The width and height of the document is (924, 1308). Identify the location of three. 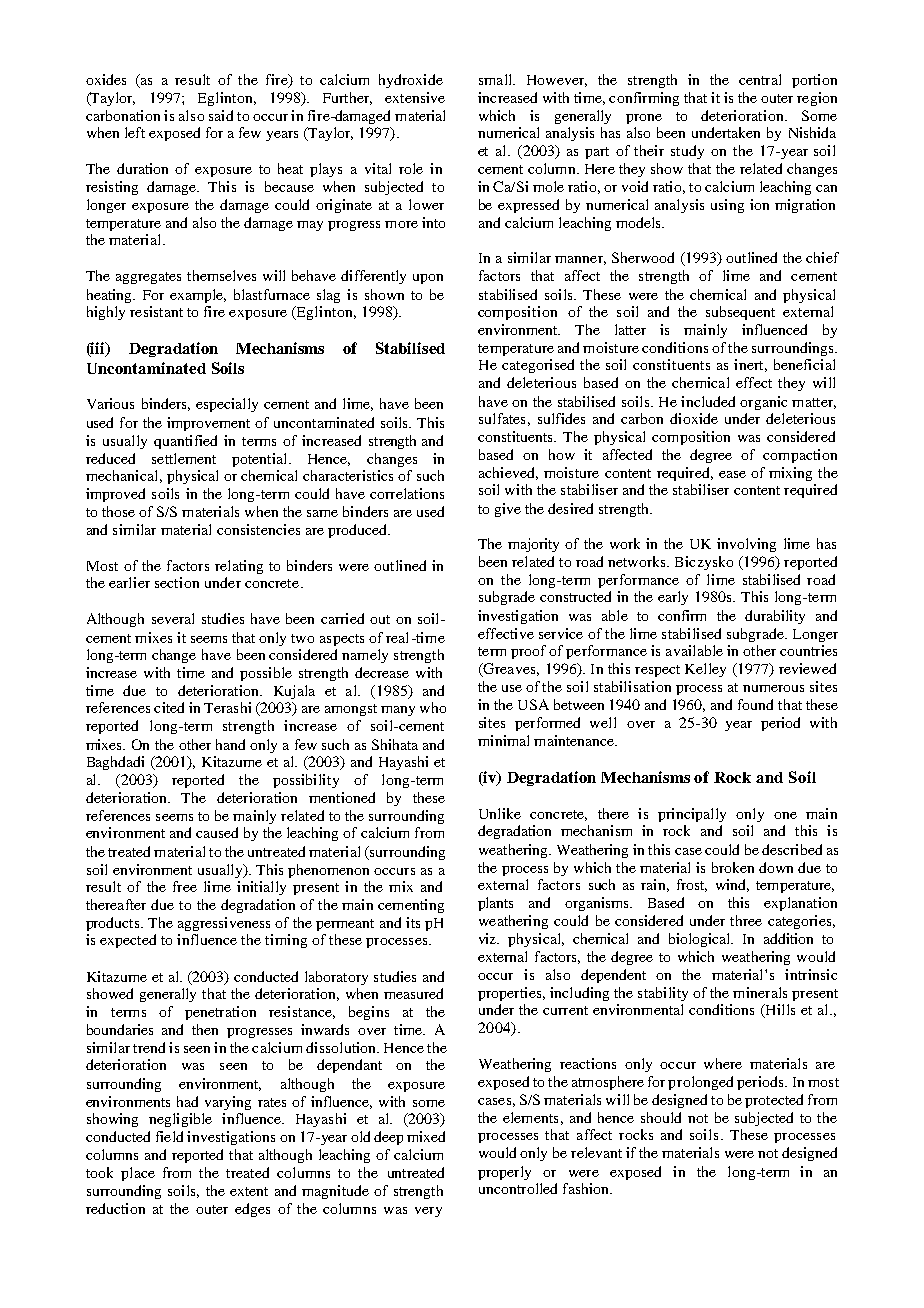
(746, 920).
